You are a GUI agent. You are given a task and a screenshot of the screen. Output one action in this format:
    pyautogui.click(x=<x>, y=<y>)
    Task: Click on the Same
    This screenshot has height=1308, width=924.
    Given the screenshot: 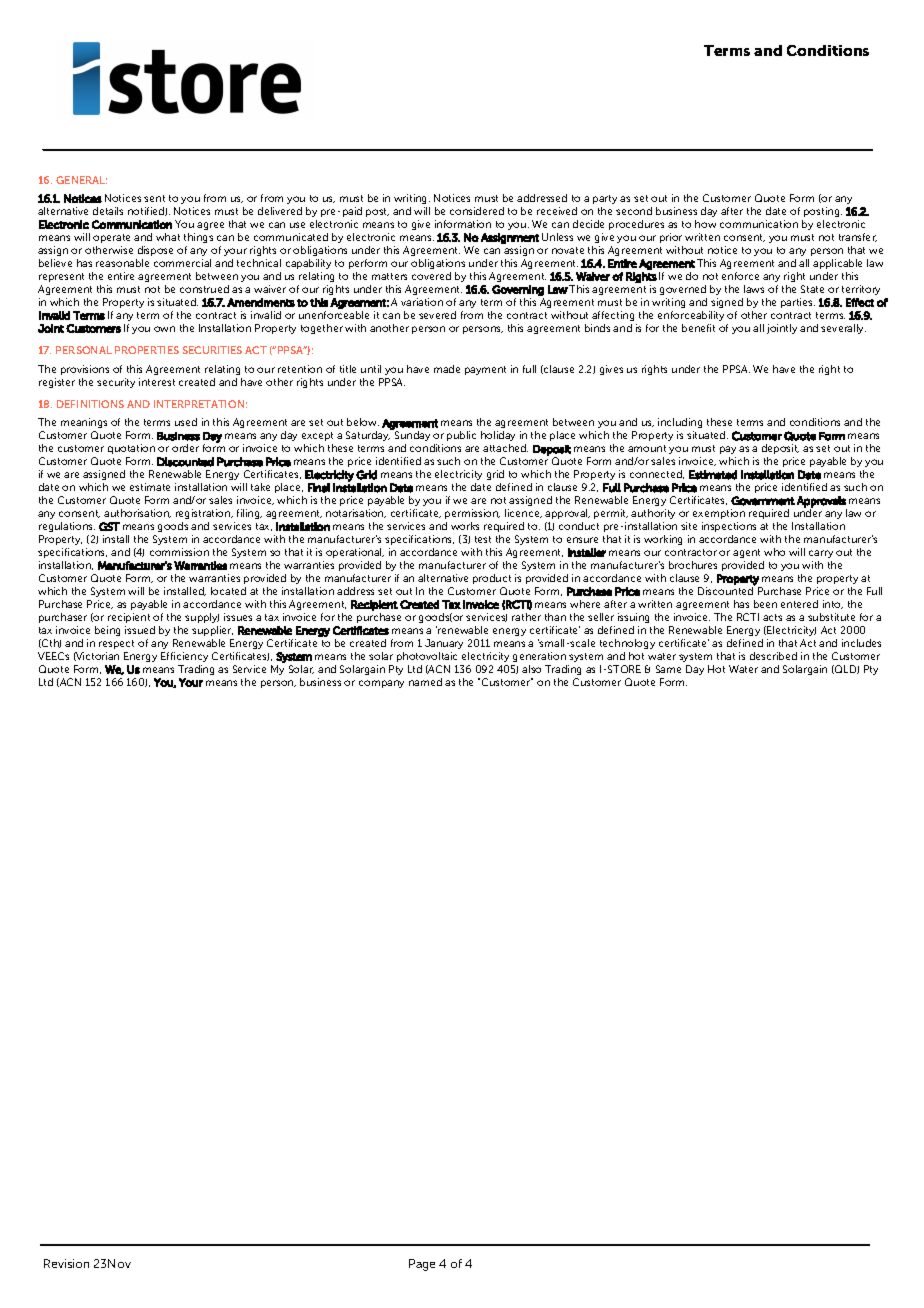 What is the action you would take?
    pyautogui.click(x=668, y=669)
